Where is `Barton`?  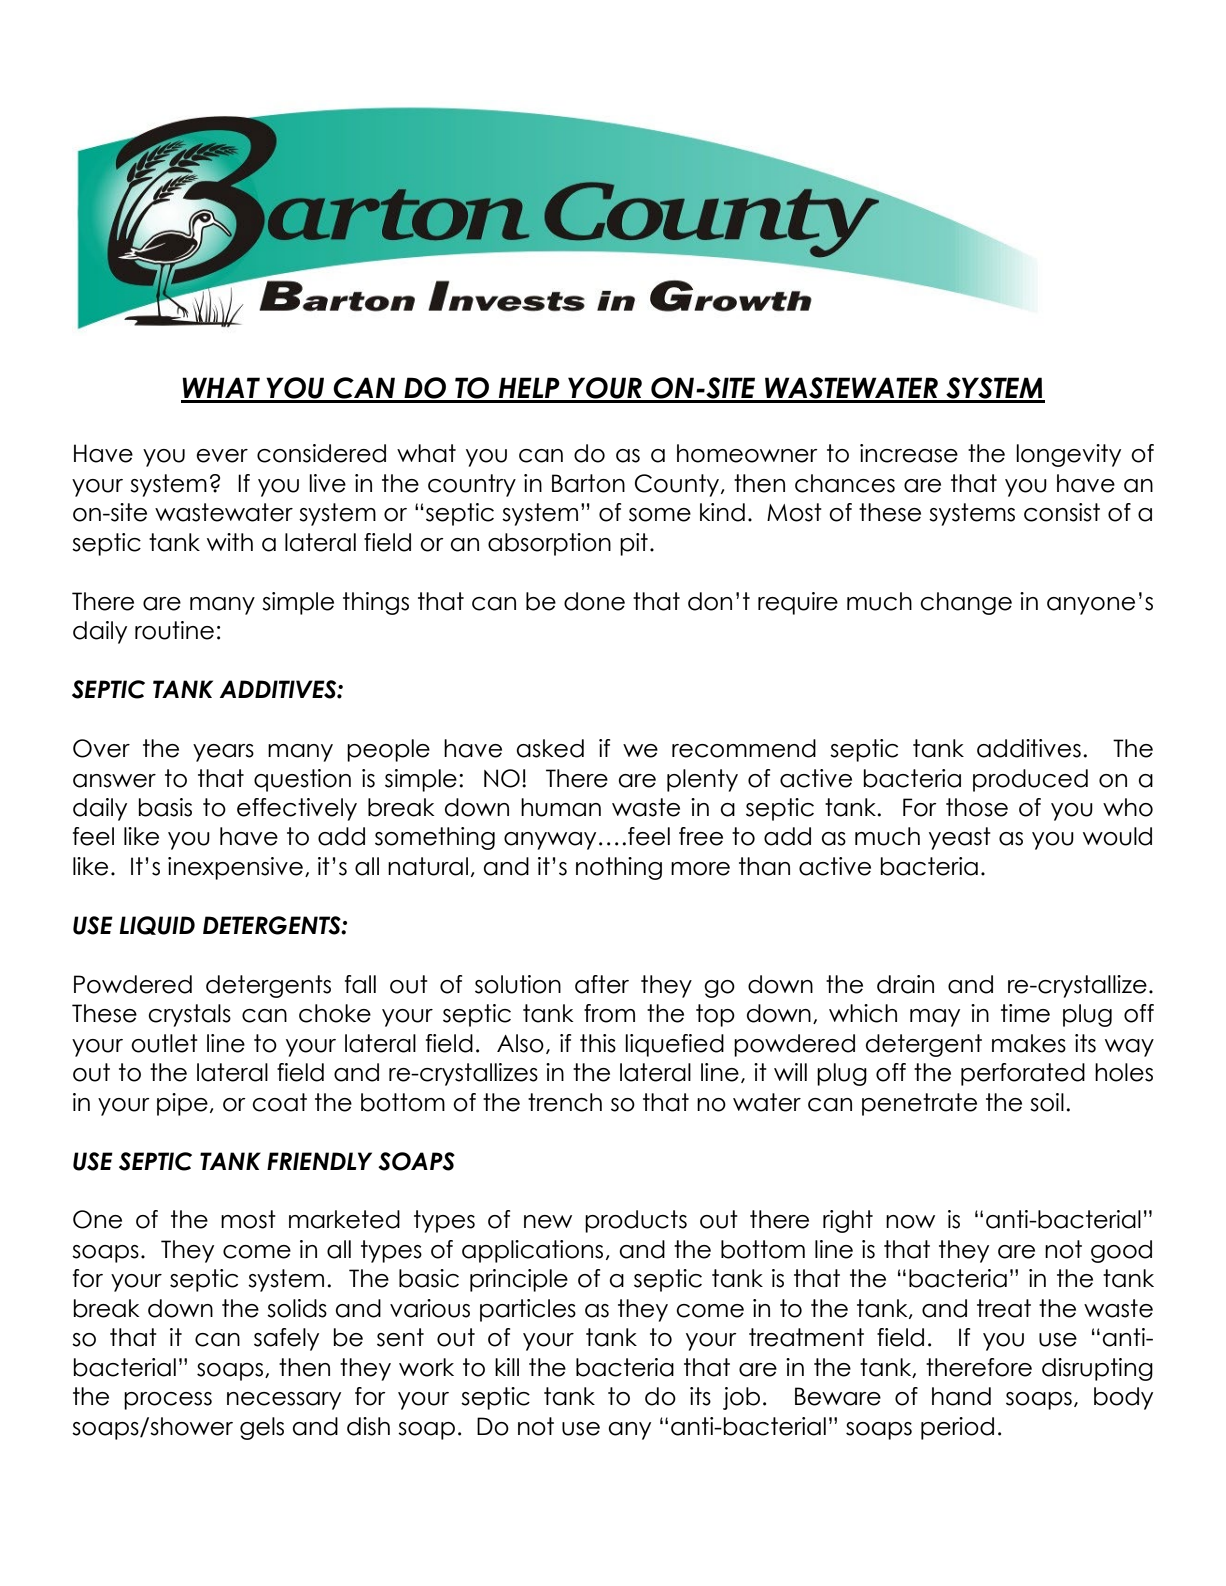
Barton is located at coordinates (588, 483).
